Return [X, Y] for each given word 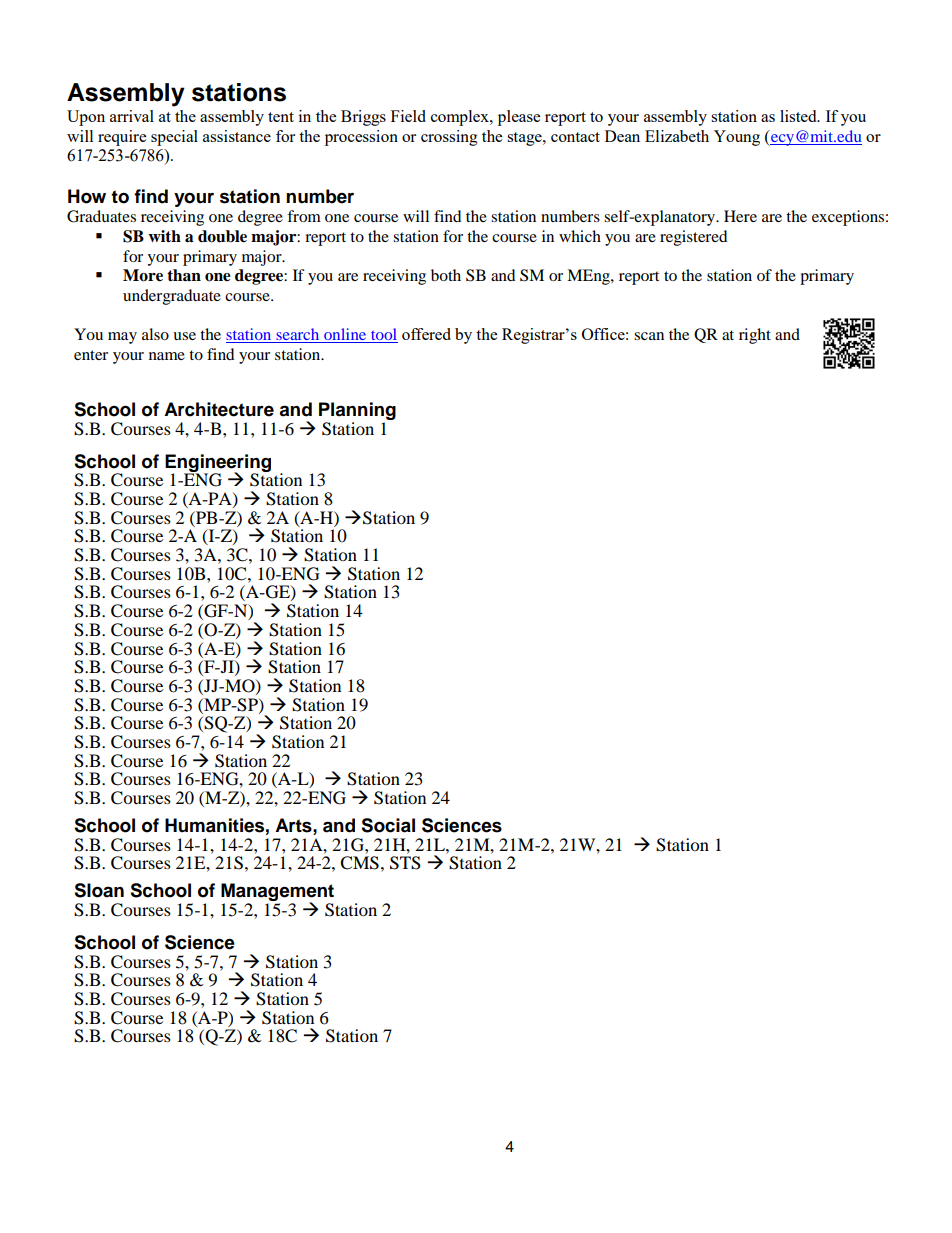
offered [426, 334]
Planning [357, 412]
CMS [359, 863]
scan [649, 336]
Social [388, 825]
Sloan [99, 890]
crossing [449, 138]
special [174, 138]
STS [405, 863]
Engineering [218, 464]
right [755, 336]
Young [737, 138]
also [155, 334]
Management [277, 893]
